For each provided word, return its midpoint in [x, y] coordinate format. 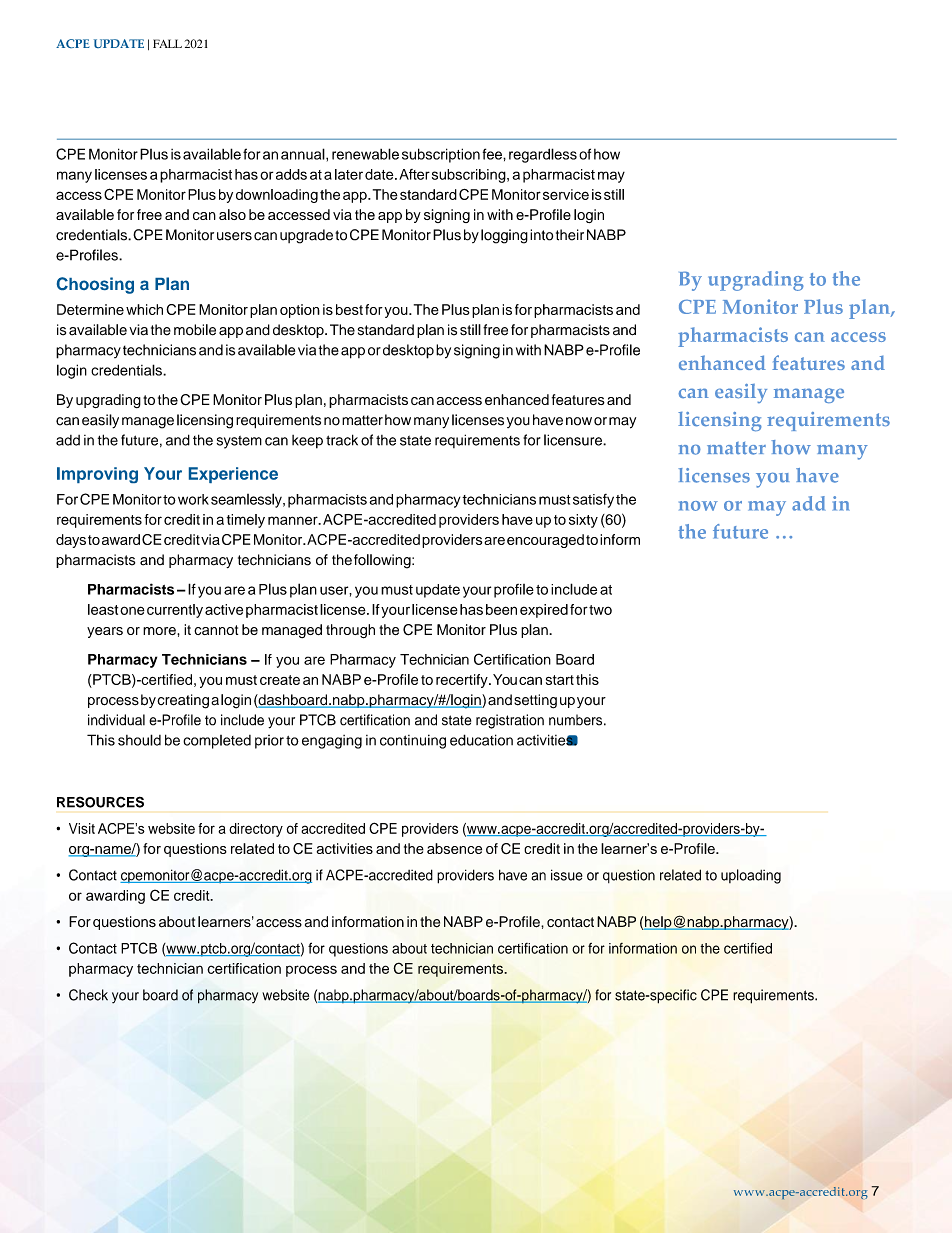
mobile [195, 330]
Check [88, 995]
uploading [751, 876]
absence [454, 848]
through [350, 631]
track [342, 440]
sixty [583, 521]
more [160, 631]
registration [510, 721]
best [349, 309]
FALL [167, 43]
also [232, 214]
